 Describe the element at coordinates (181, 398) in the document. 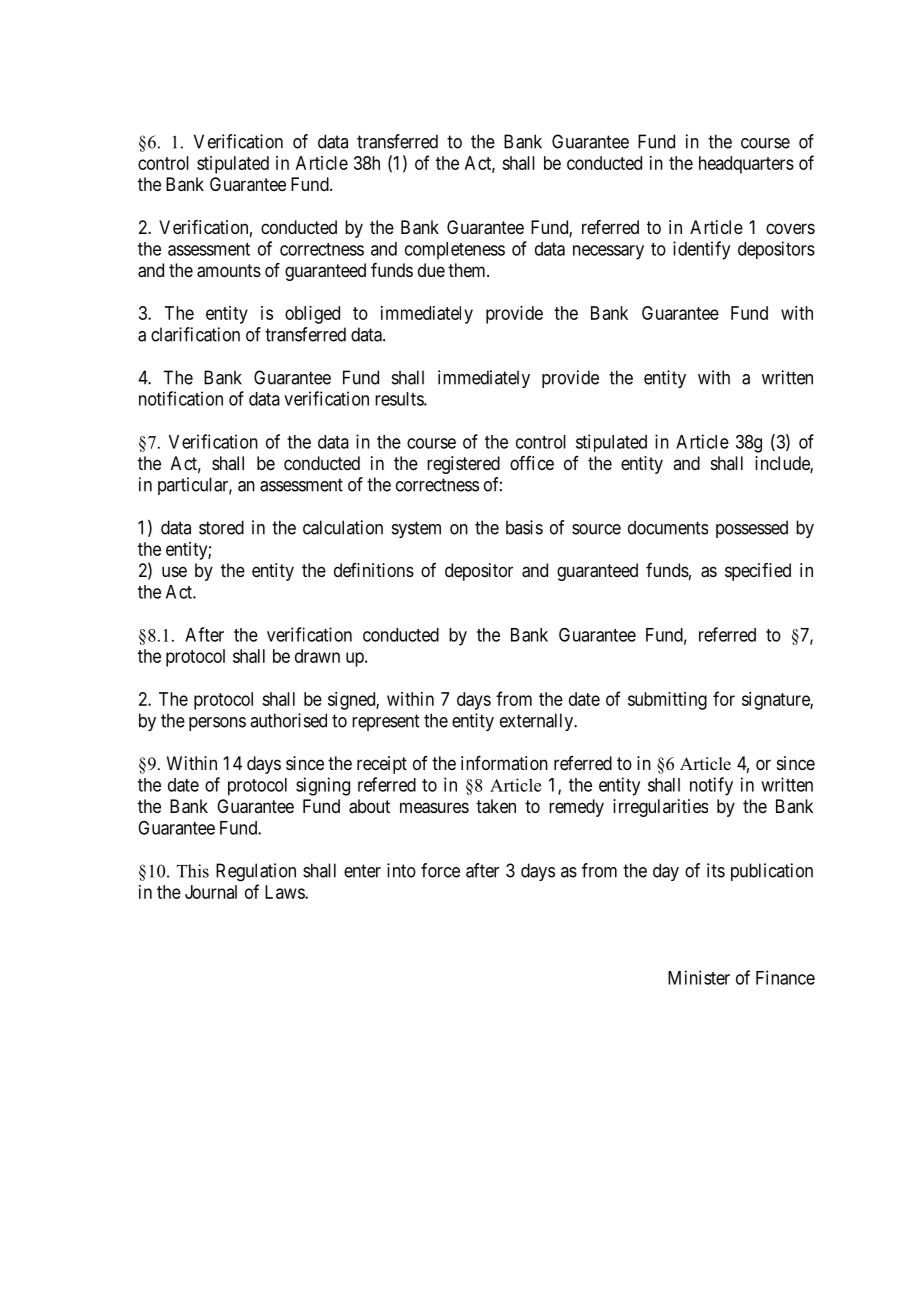

I see `notification` at that location.
